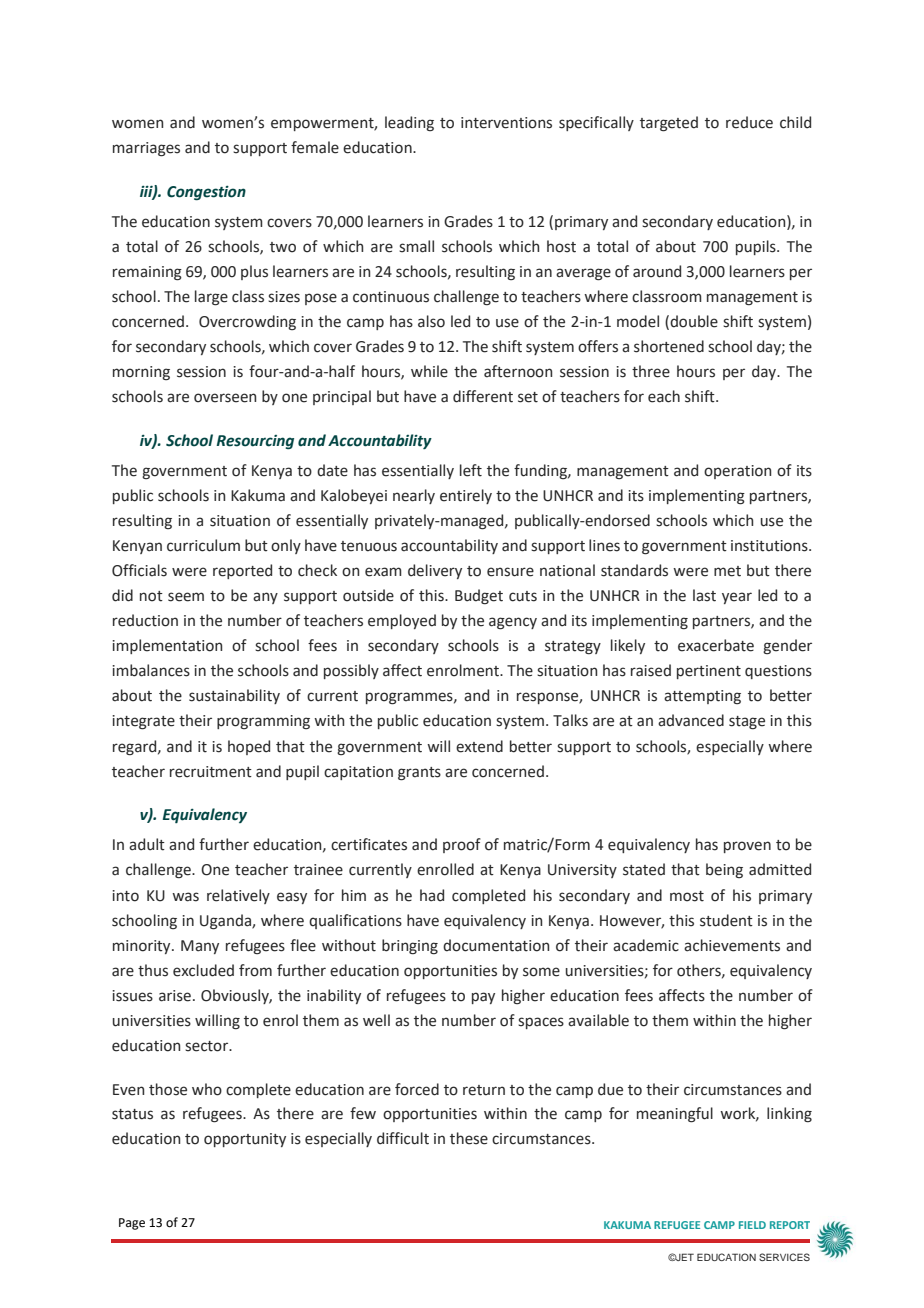  What do you see at coordinates (462, 845) in the image?
I see `proof` at bounding box center [462, 845].
